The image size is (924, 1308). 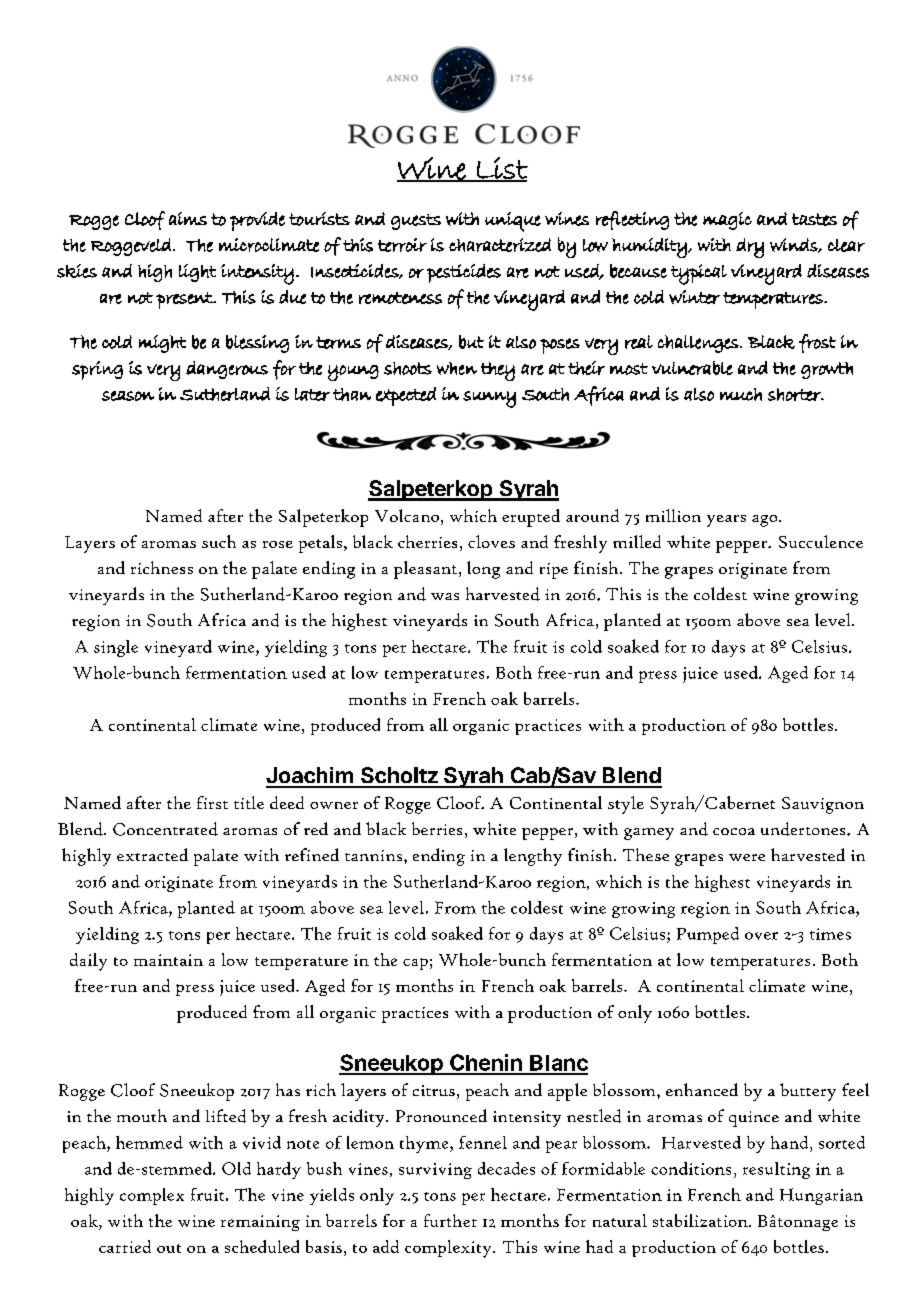 What do you see at coordinates (513, 222) in the image?
I see `unique` at bounding box center [513, 222].
